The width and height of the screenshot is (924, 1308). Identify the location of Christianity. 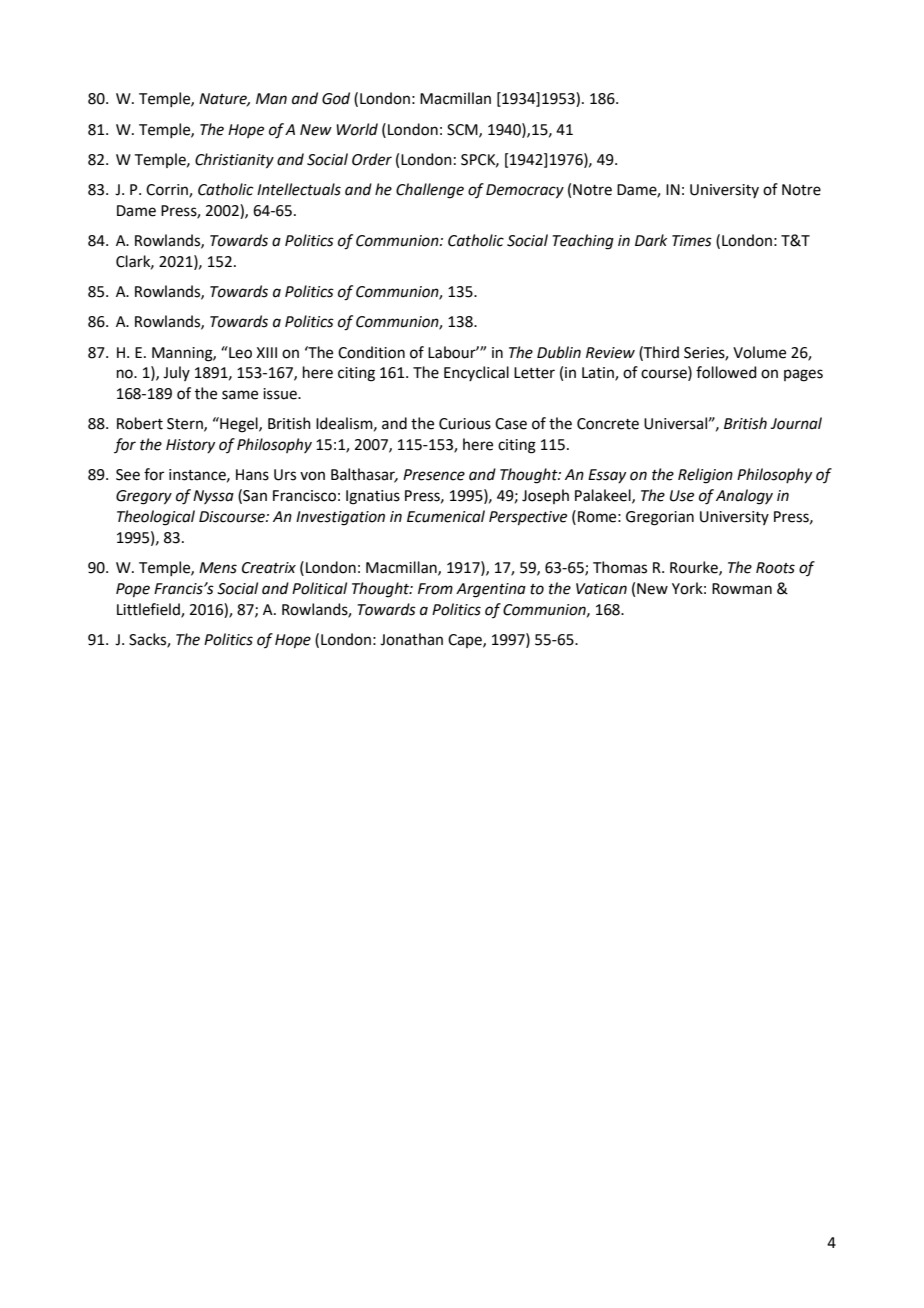
(234, 161).
